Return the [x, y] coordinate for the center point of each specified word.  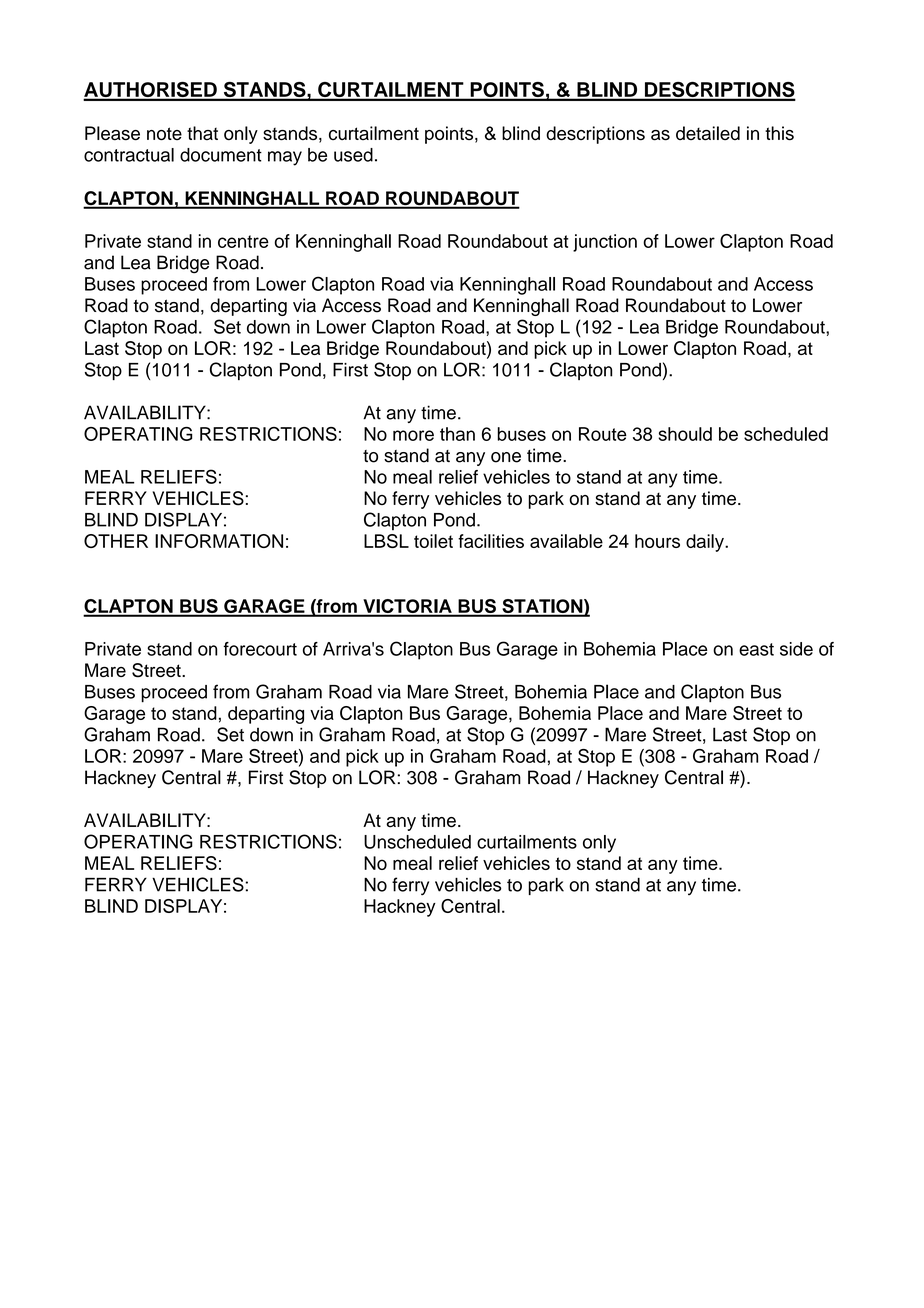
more [413, 435]
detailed [708, 133]
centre [243, 241]
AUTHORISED [151, 91]
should [685, 434]
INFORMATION [219, 541]
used [353, 155]
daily [706, 543]
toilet [433, 541]
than [457, 434]
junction [605, 243]
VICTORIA [407, 607]
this [779, 133]
